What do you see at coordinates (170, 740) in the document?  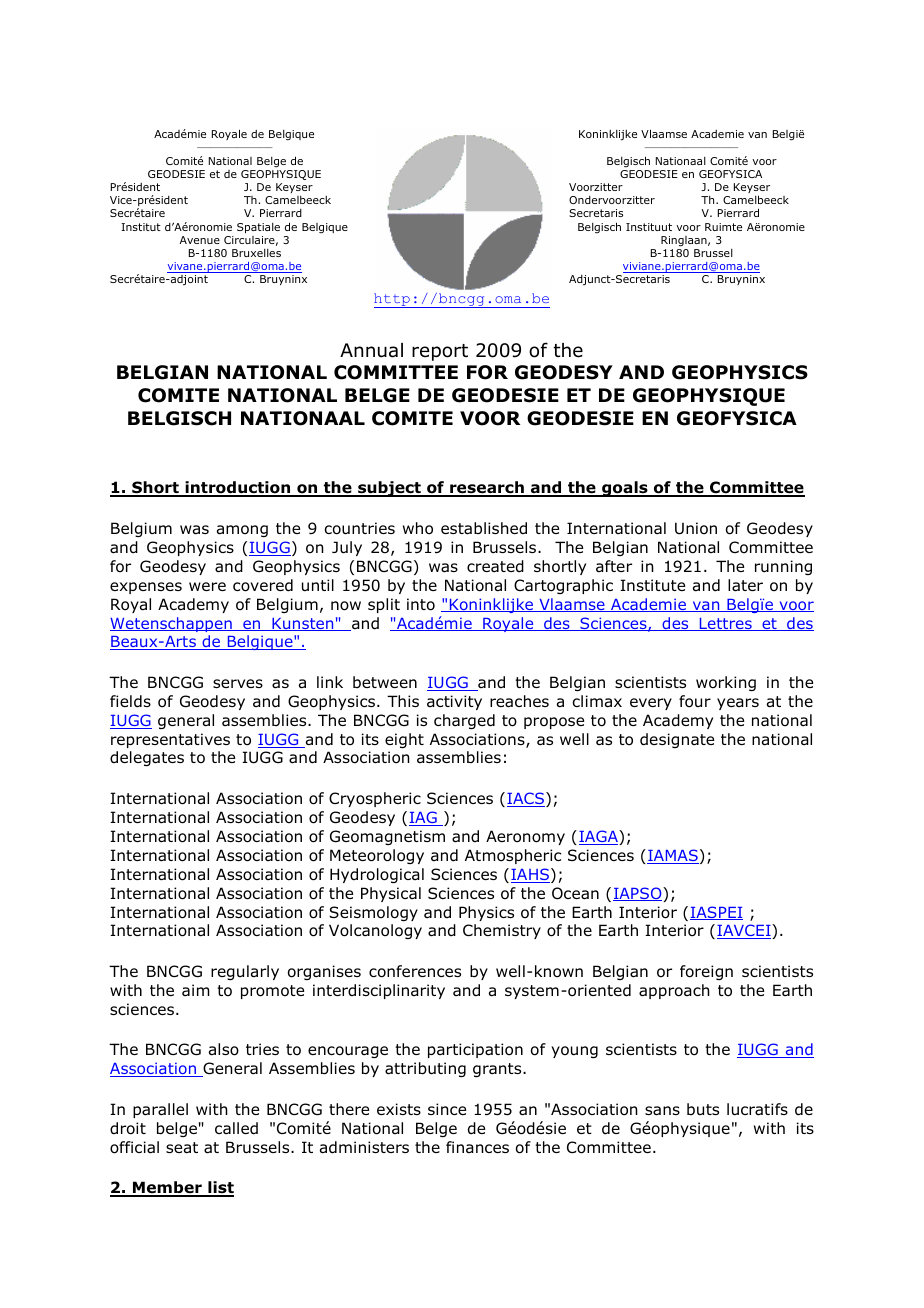 I see `representatives` at bounding box center [170, 740].
